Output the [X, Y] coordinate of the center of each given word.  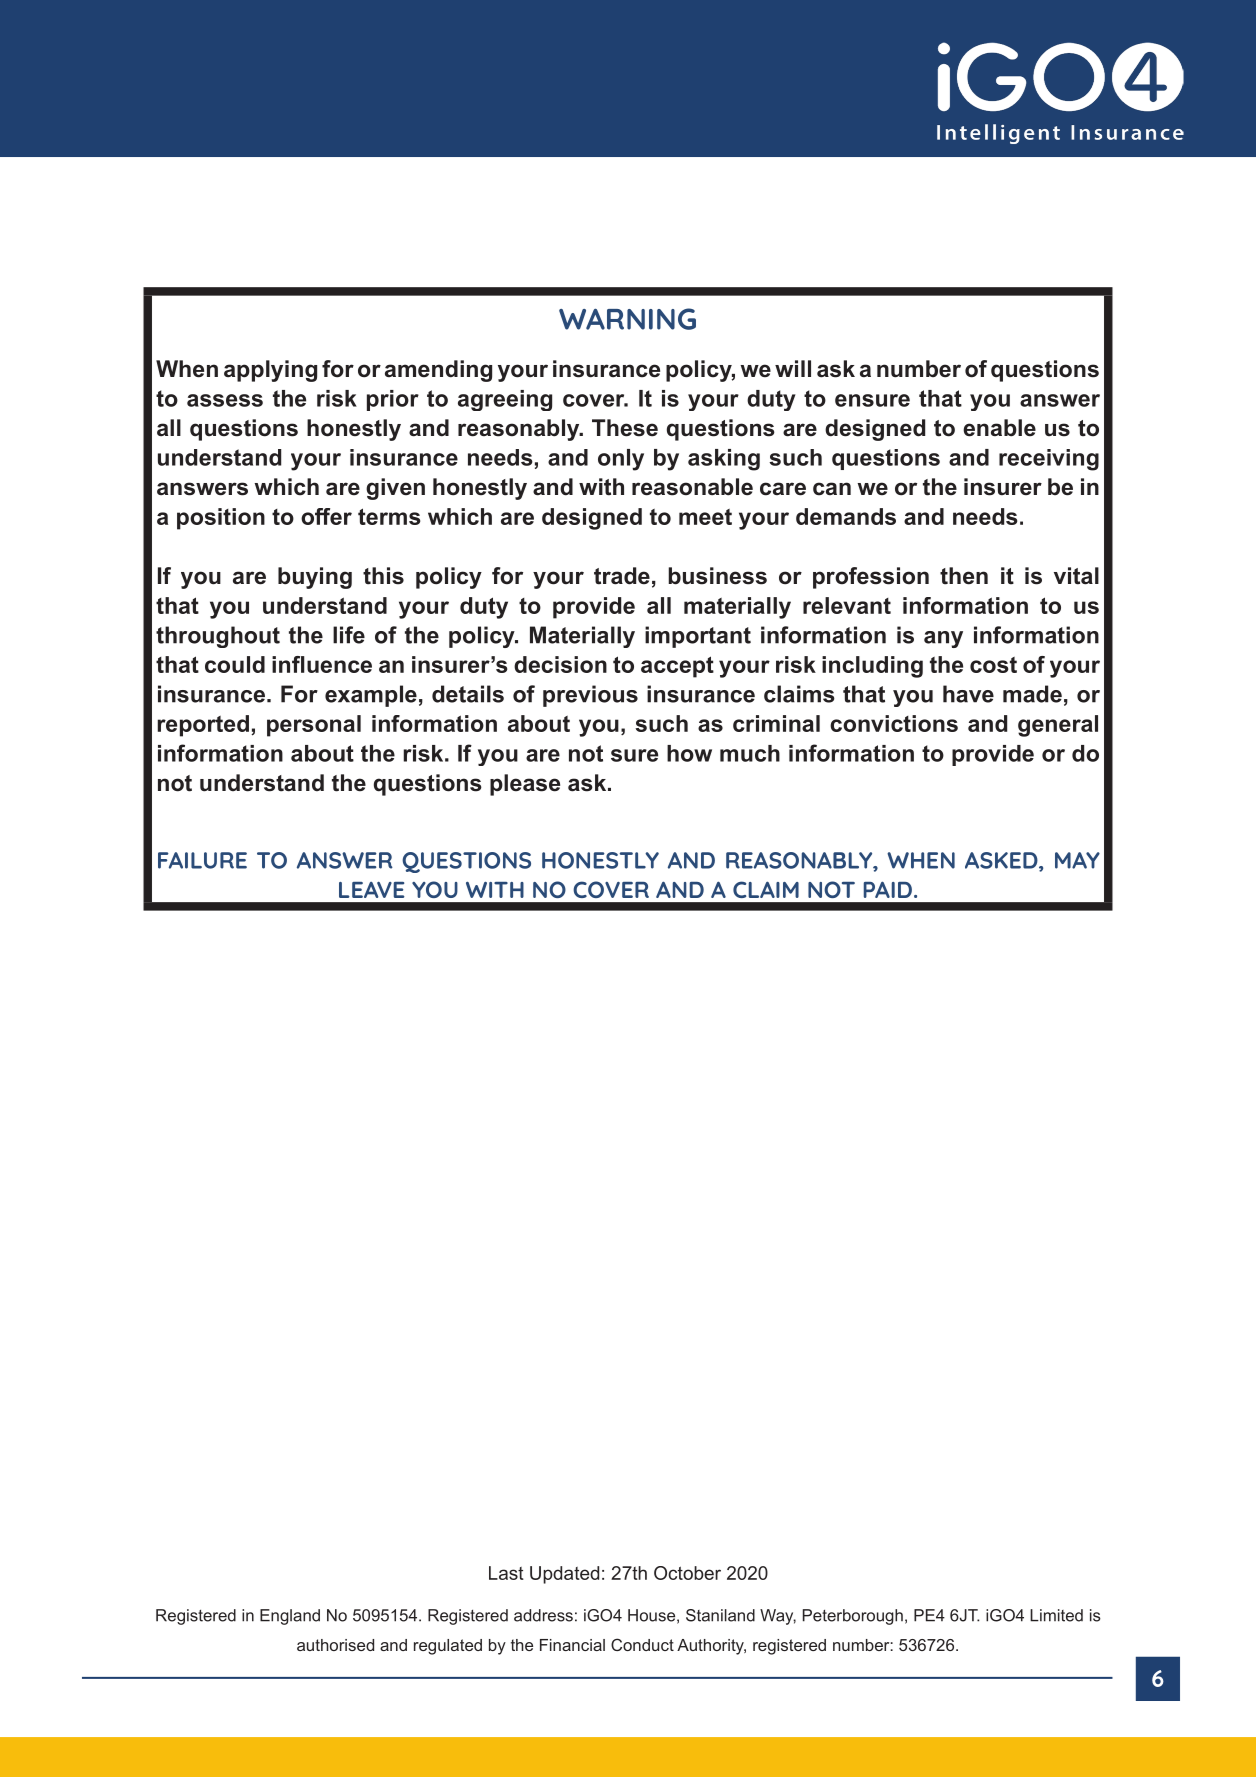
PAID [888, 889]
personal [314, 726]
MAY [1077, 860]
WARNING [627, 319]
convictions [894, 723]
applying [270, 371]
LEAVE [372, 890]
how [689, 753]
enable [999, 428]
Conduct [642, 1644]
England [290, 1617]
